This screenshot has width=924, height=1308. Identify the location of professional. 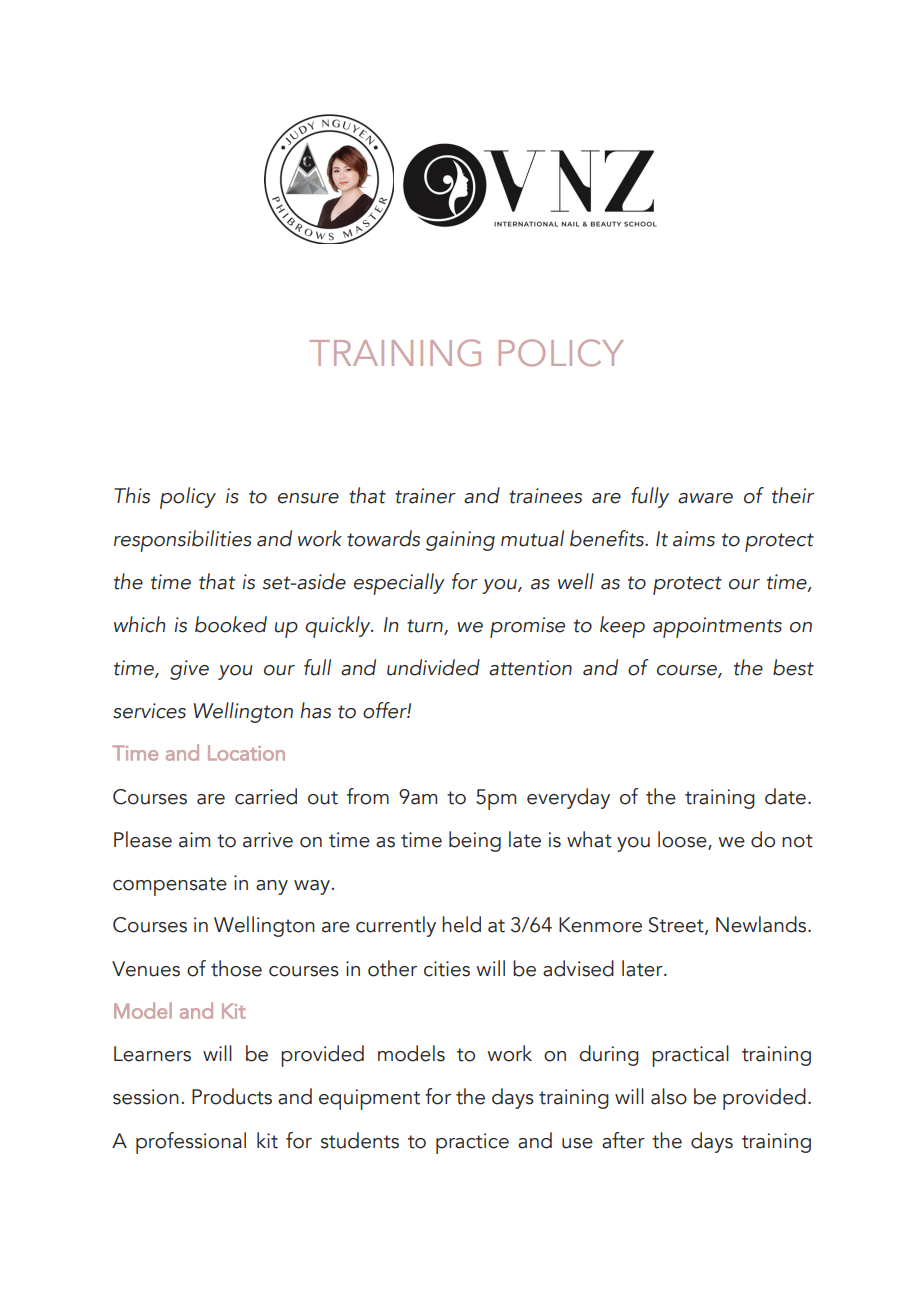
(191, 1143).
